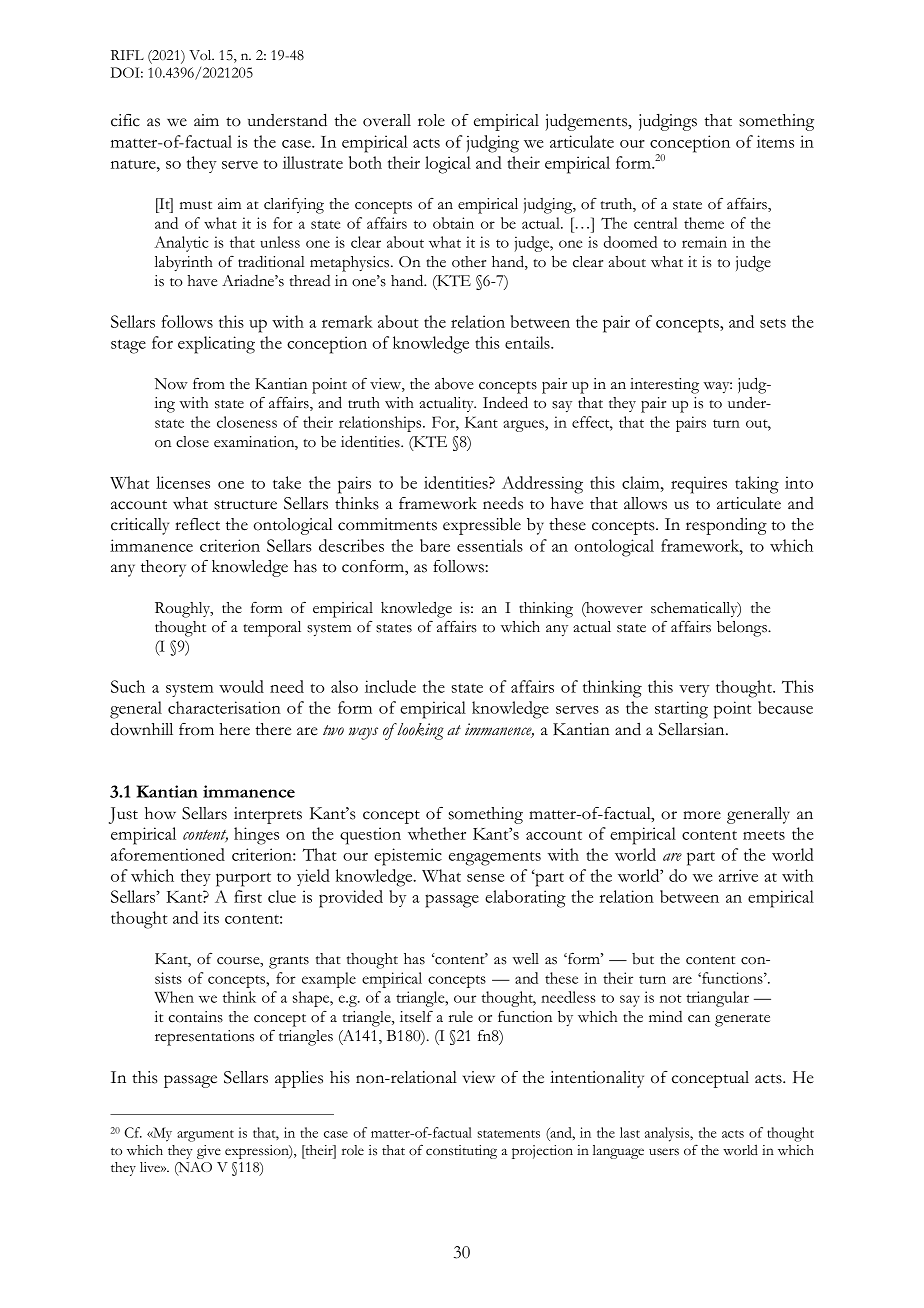 This screenshot has height=1308, width=924. I want to click on Indeed, so click(505, 402).
